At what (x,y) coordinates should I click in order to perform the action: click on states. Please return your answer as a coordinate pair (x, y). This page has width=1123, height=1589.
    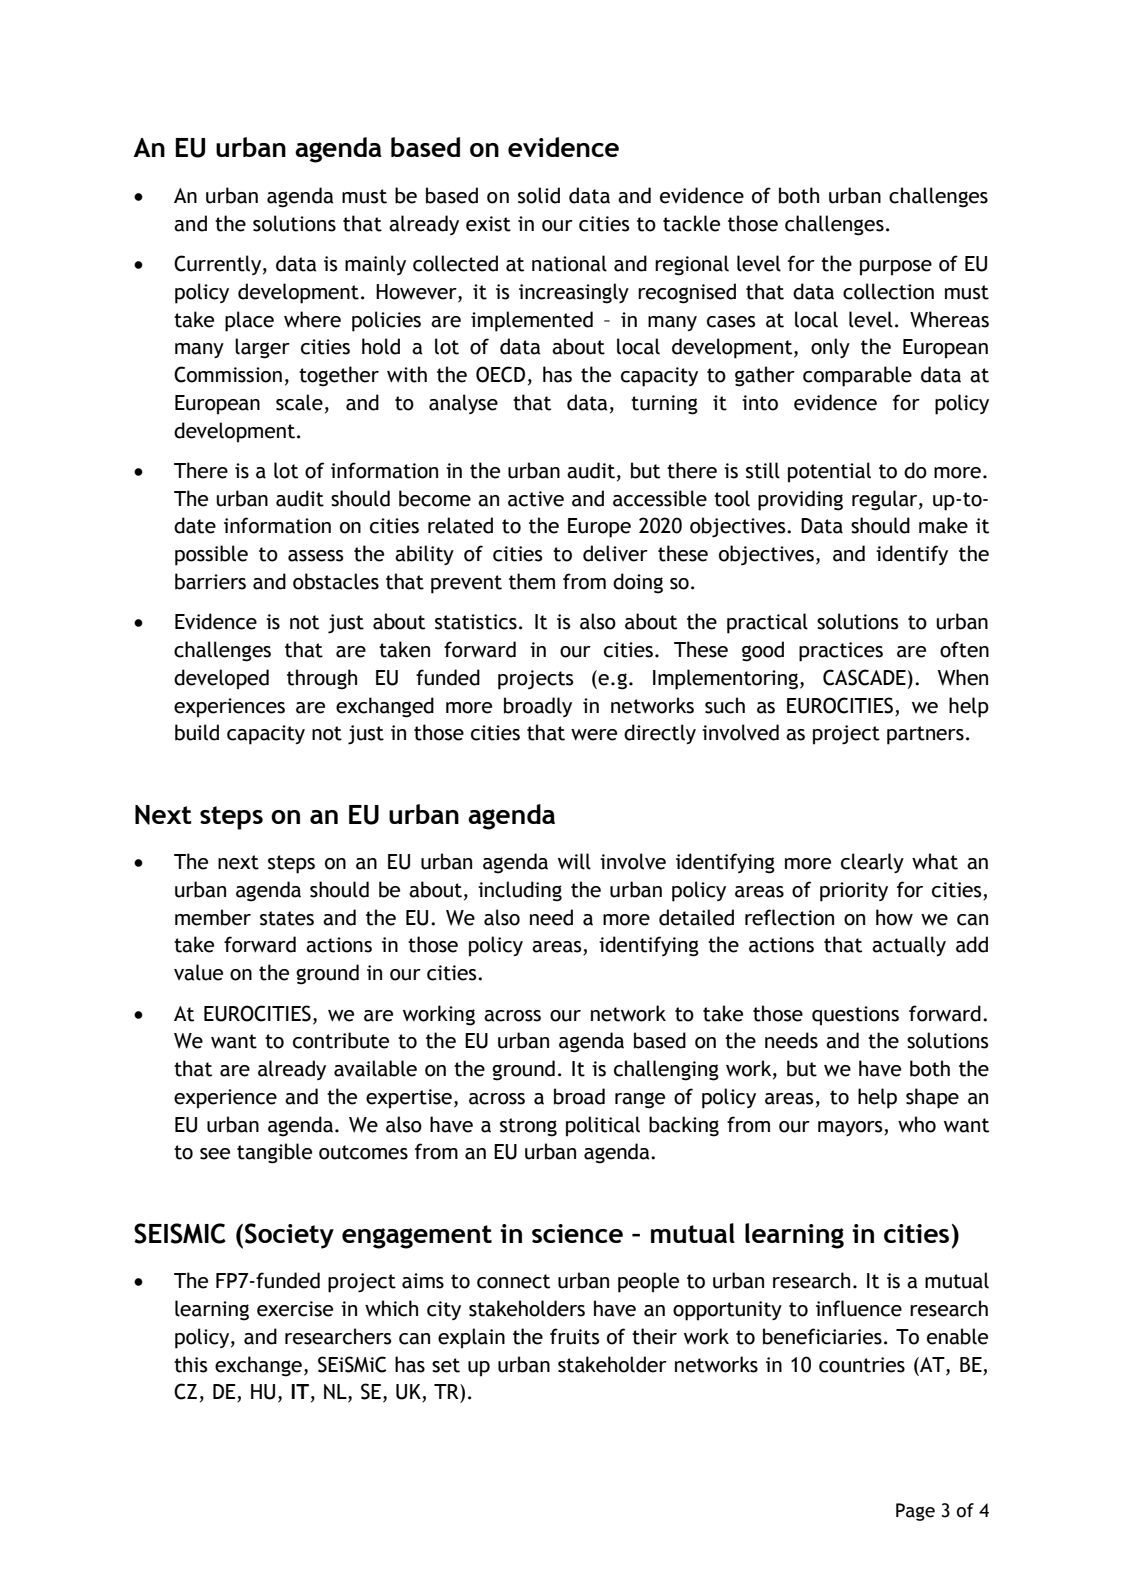
    Looking at the image, I should click on (287, 918).
